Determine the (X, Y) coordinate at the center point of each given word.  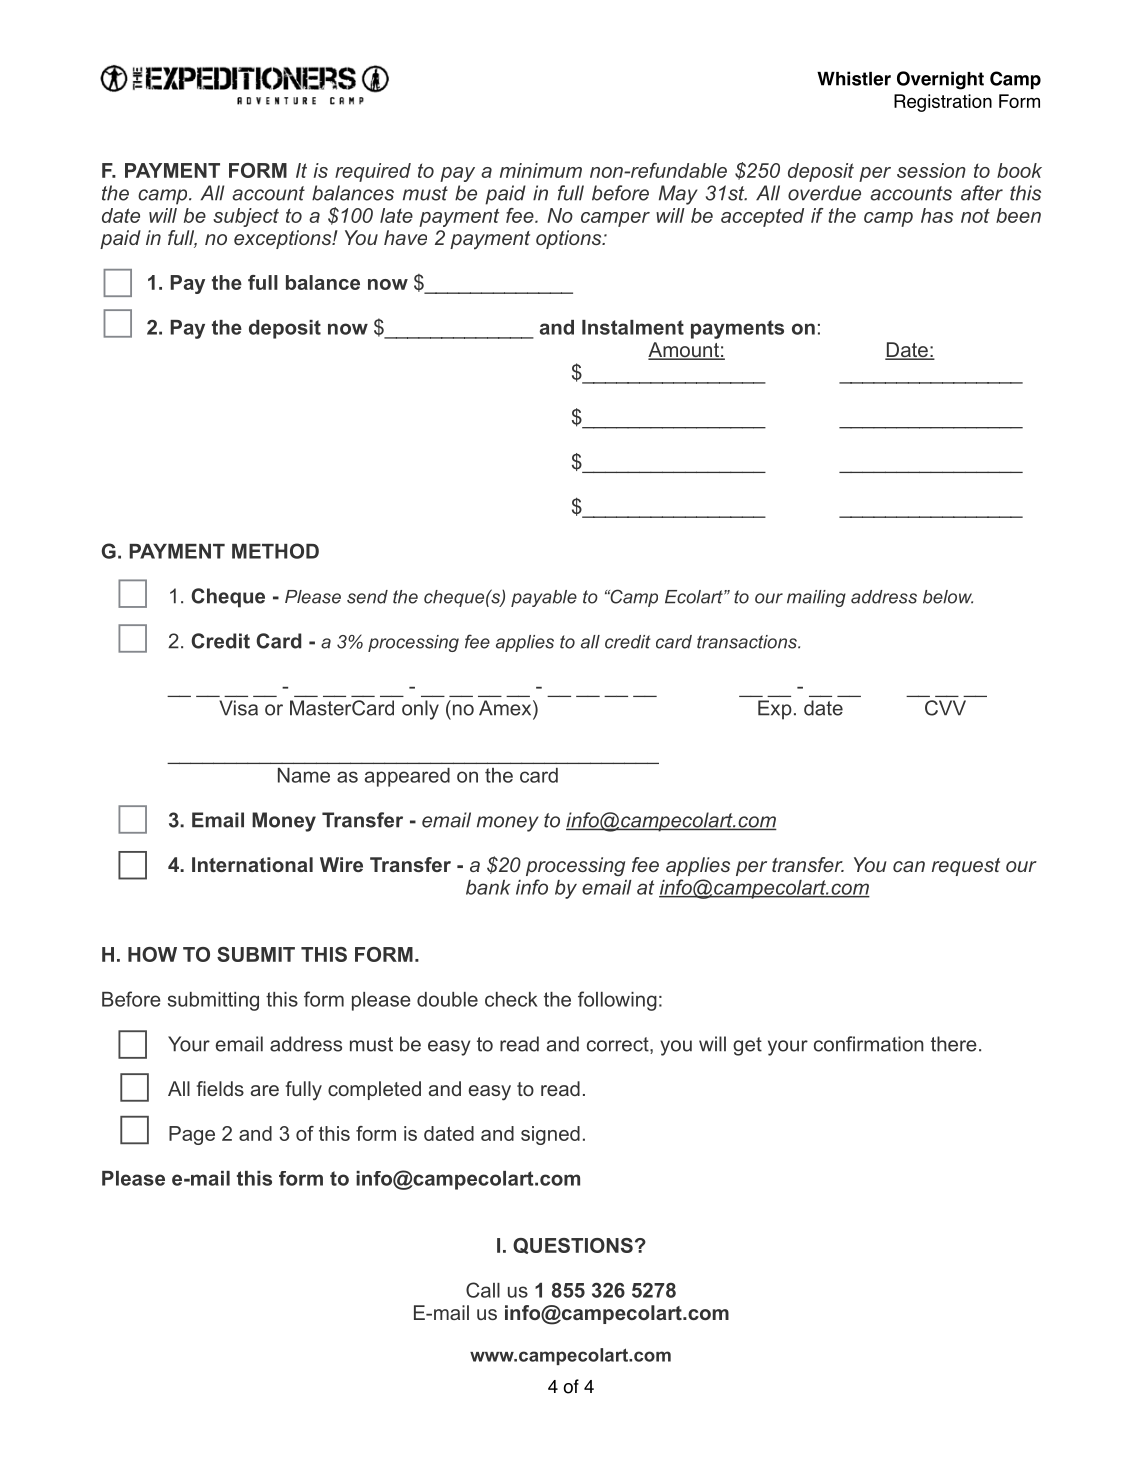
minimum (541, 170)
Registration (943, 103)
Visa (238, 708)
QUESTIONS (573, 1246)
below (948, 597)
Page (192, 1135)
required (373, 172)
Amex (506, 708)
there (954, 1044)
